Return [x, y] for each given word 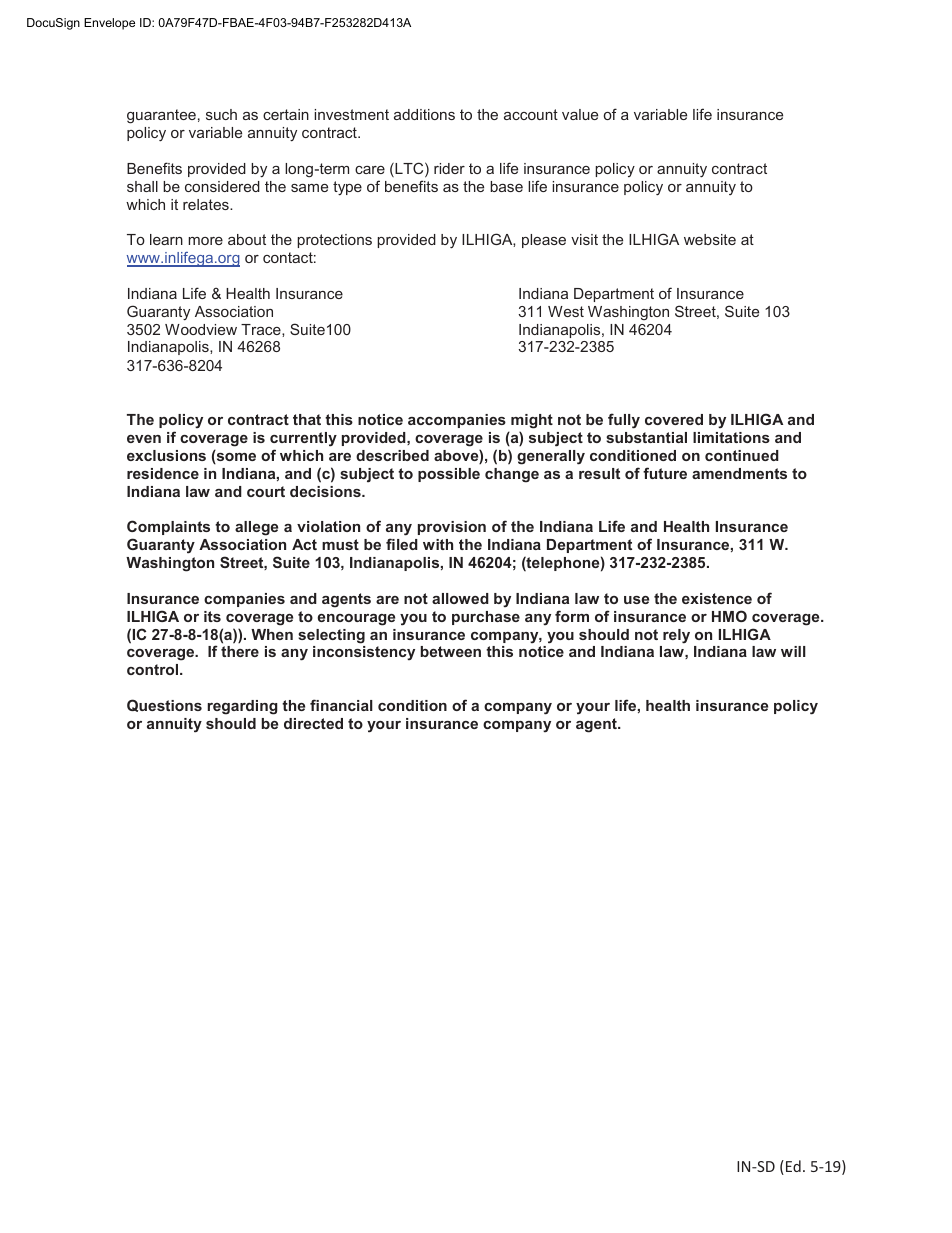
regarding [242, 707]
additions [424, 114]
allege [256, 528]
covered [674, 419]
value [580, 114]
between [450, 651]
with [438, 544]
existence [717, 598]
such [221, 114]
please [544, 241]
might [532, 421]
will [793, 651]
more [205, 241]
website [710, 239]
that [307, 419]
